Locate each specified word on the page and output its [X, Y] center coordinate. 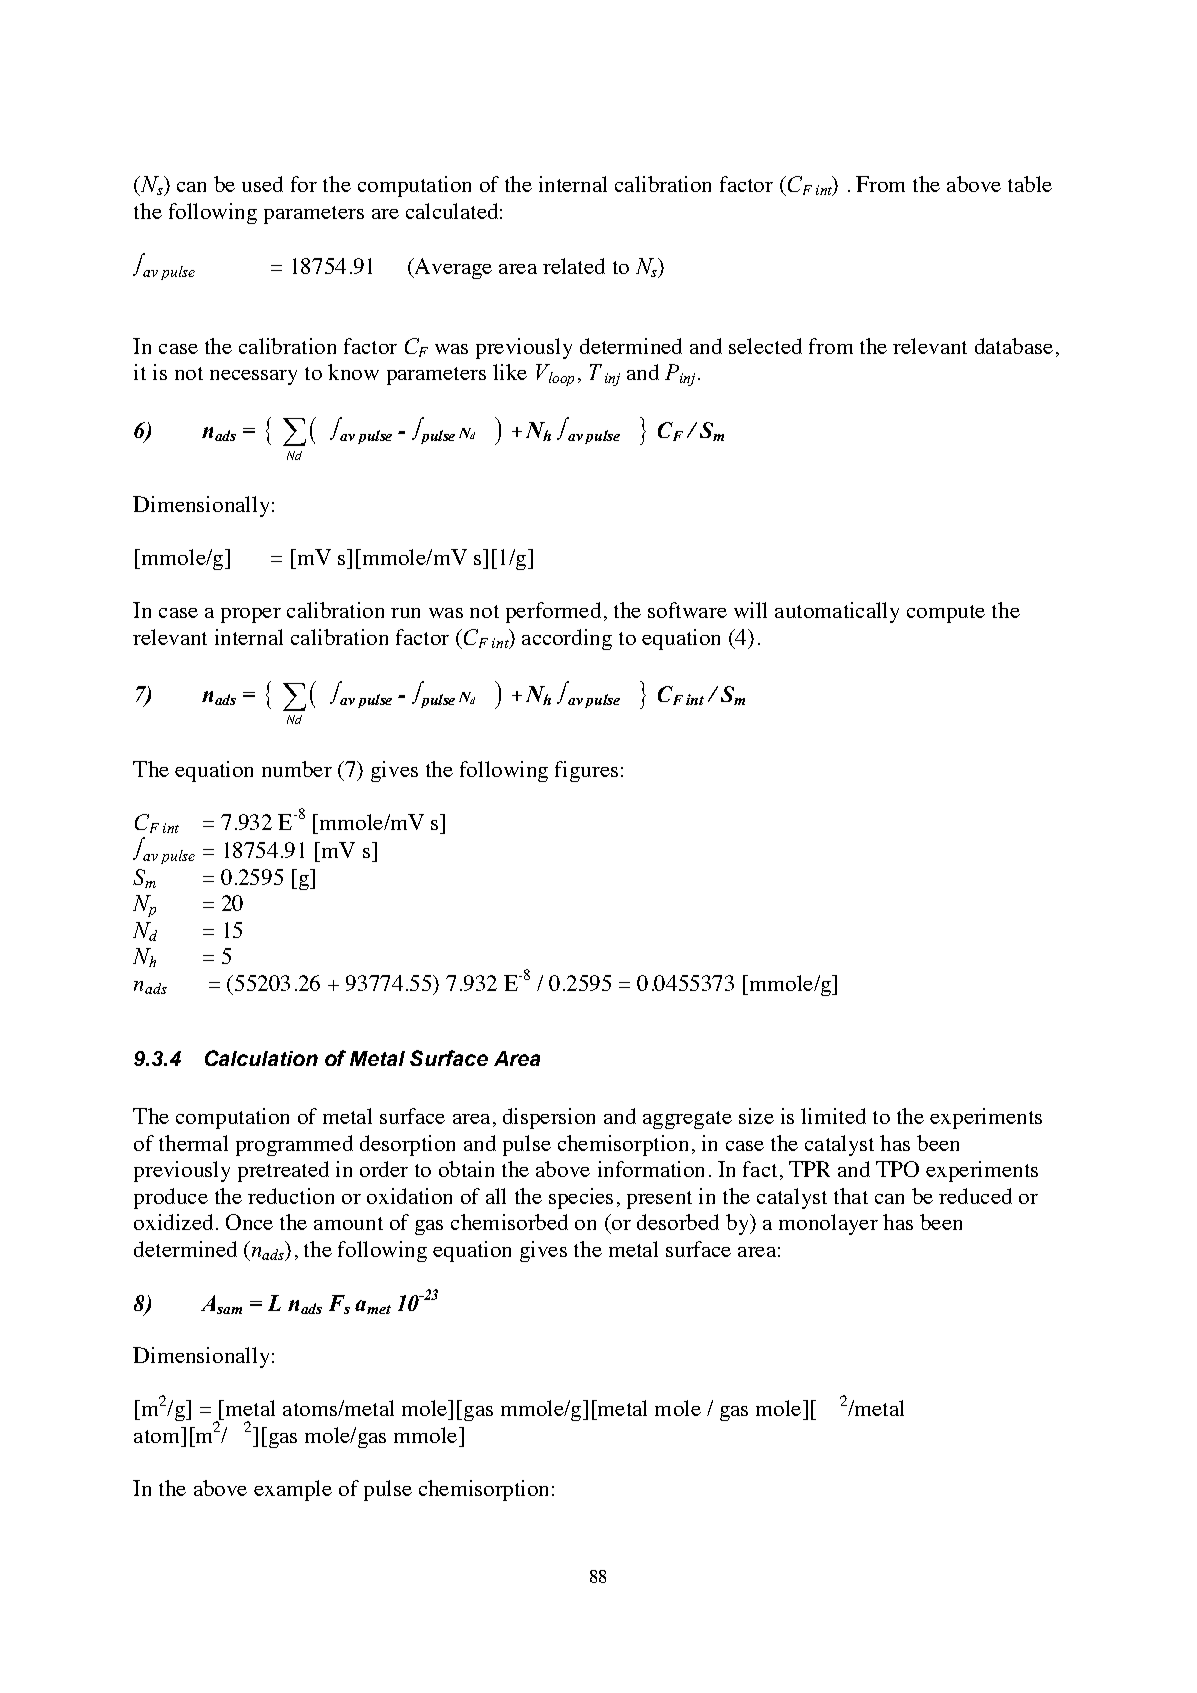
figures [586, 771]
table [1030, 184]
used [262, 184]
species [581, 1198]
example [293, 1490]
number [297, 769]
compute [946, 614]
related [574, 266]
